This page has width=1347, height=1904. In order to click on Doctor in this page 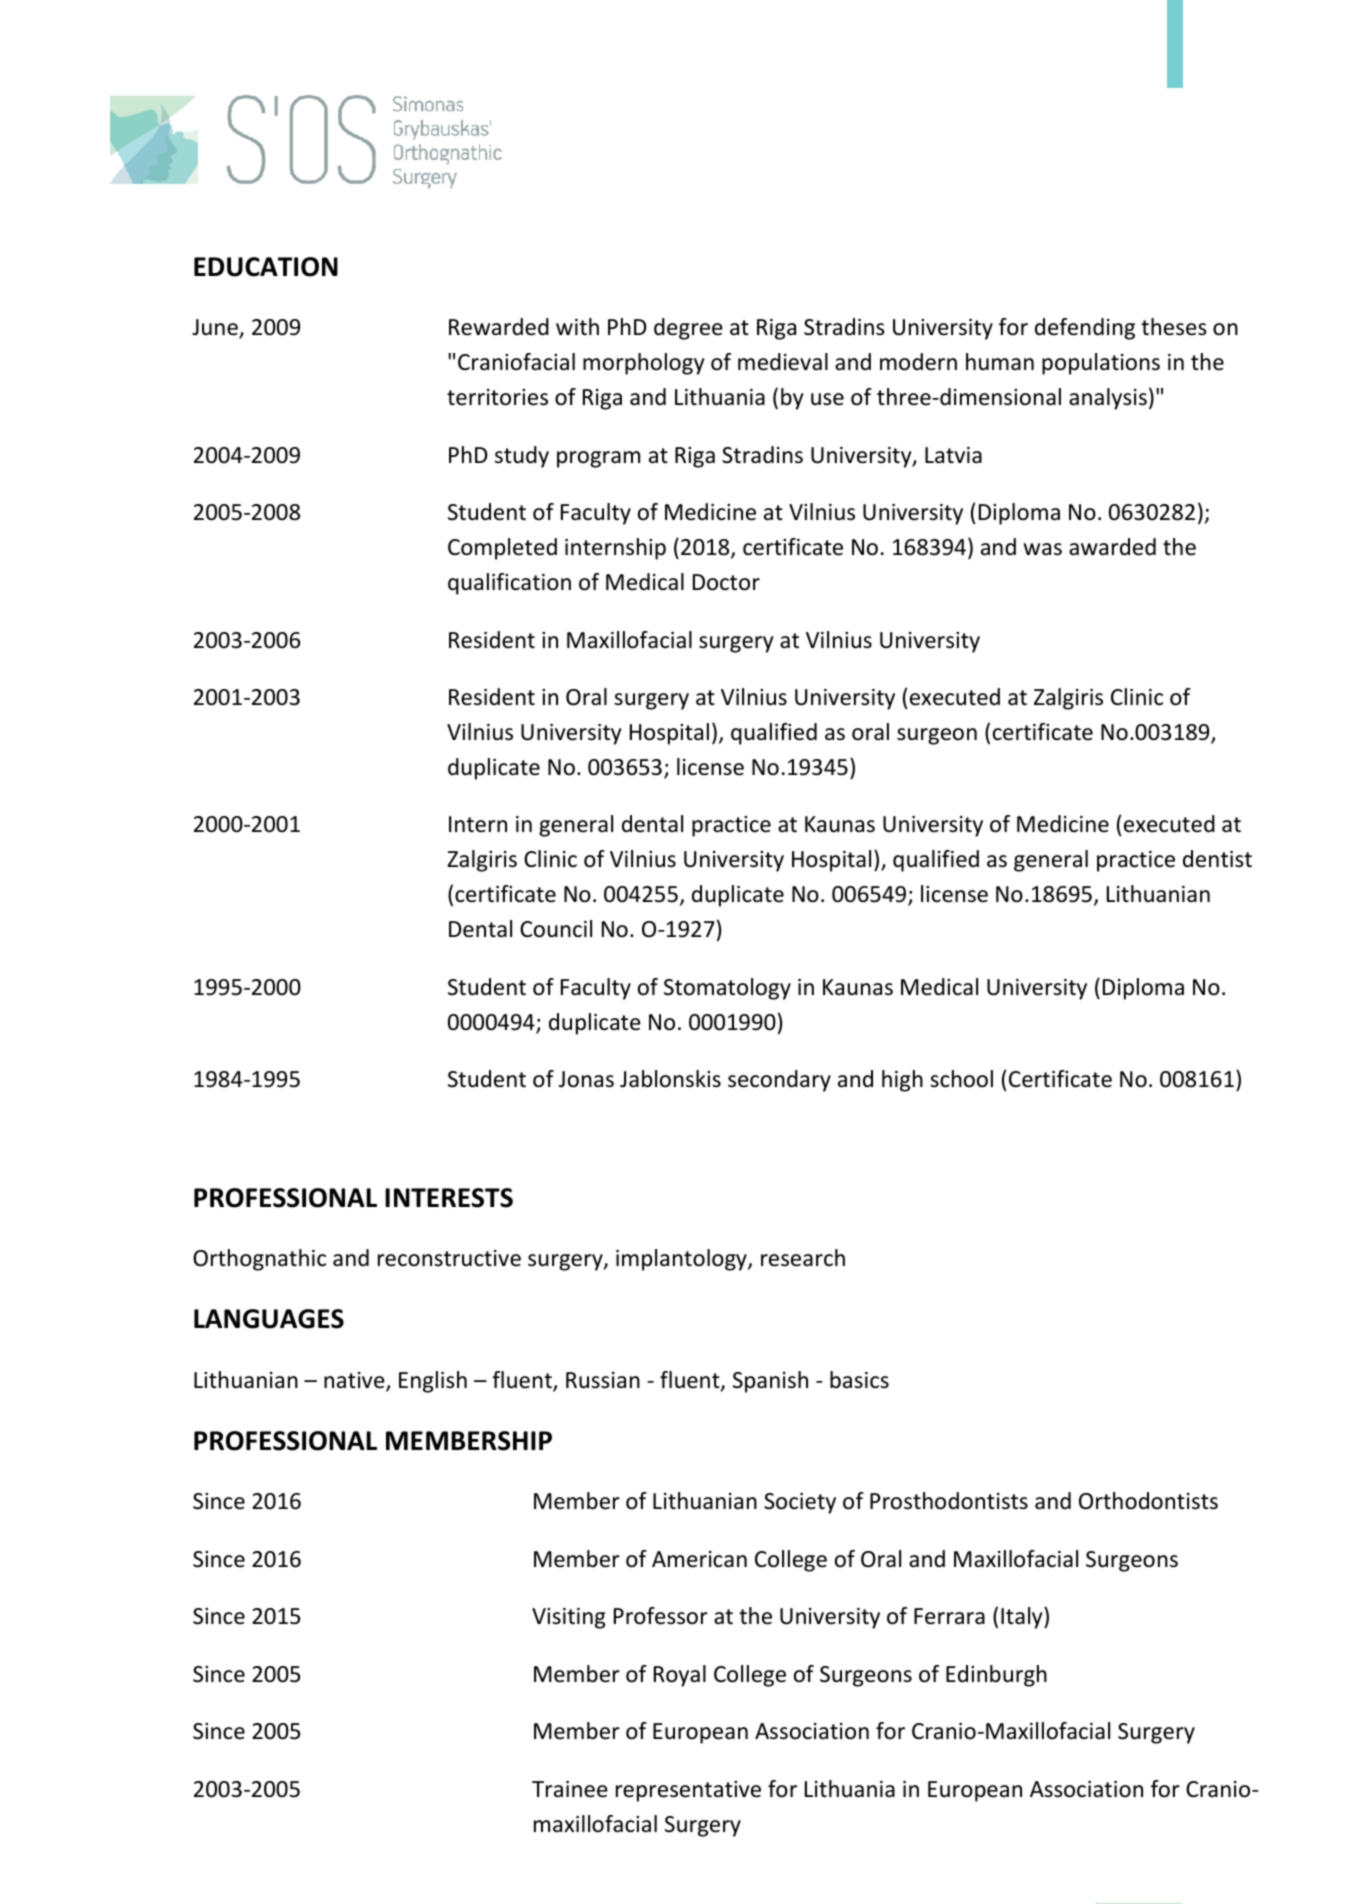, I will do `click(726, 582)`.
